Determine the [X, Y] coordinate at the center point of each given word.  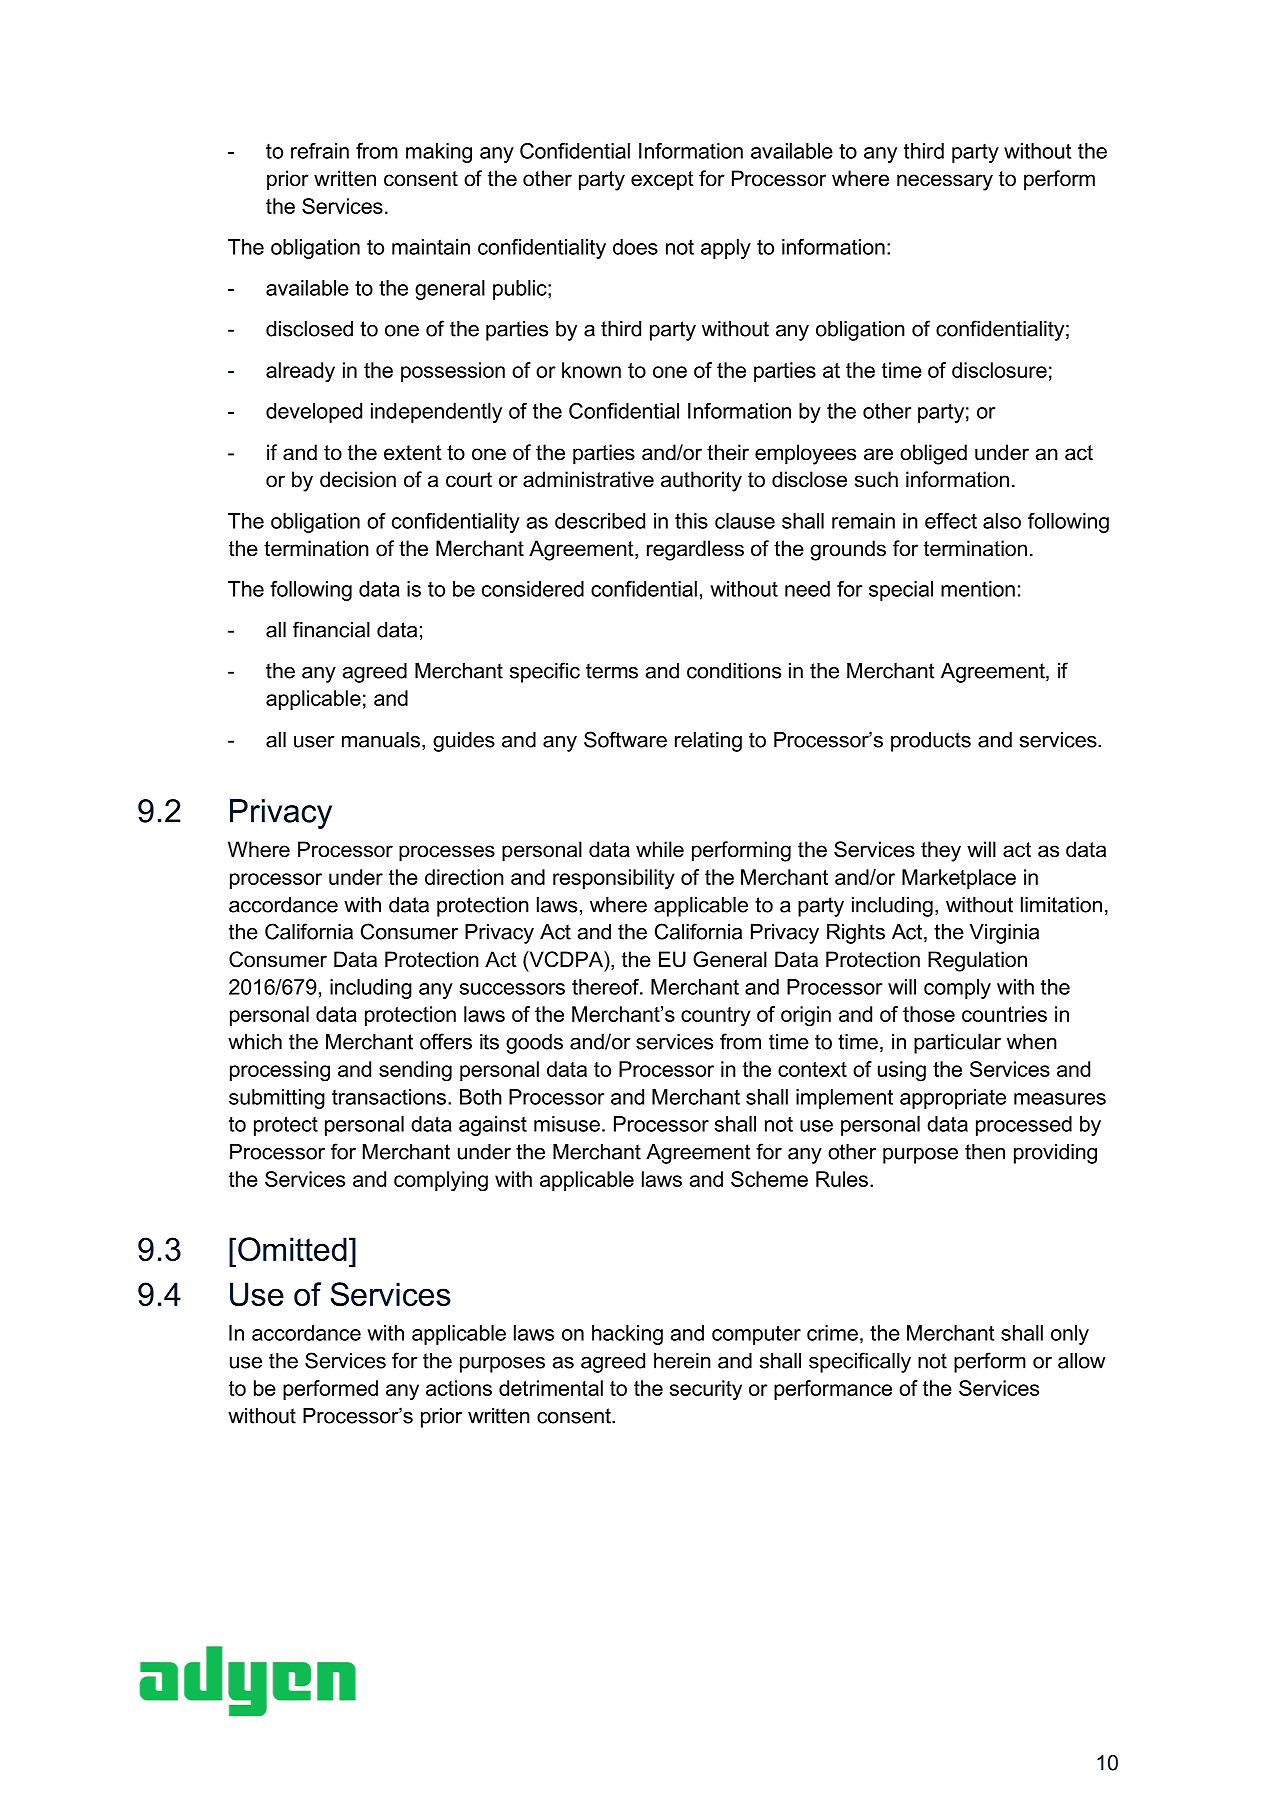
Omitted [292, 1249]
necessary [945, 182]
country [716, 1017]
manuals [381, 740]
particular [957, 1044]
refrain [320, 151]
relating [708, 742]
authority [701, 481]
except [662, 181]
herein [682, 1361]
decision [358, 479]
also [1002, 521]
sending [415, 1071]
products [931, 742]
